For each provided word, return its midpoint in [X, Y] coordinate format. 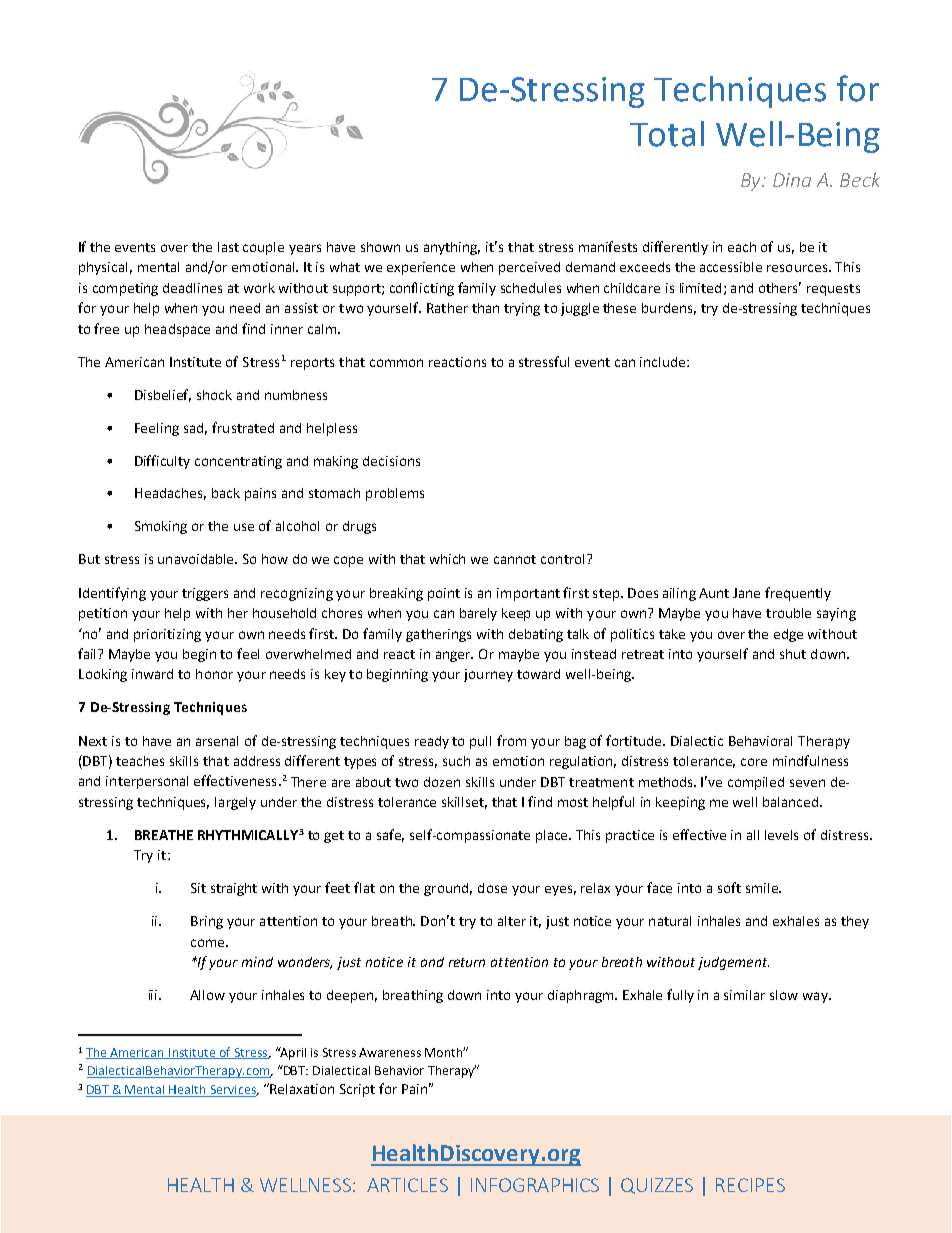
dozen [442, 782]
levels [781, 835]
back [226, 493]
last [228, 247]
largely [235, 803]
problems [395, 494]
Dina [792, 180]
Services [233, 1091]
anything [452, 248]
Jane [746, 593]
